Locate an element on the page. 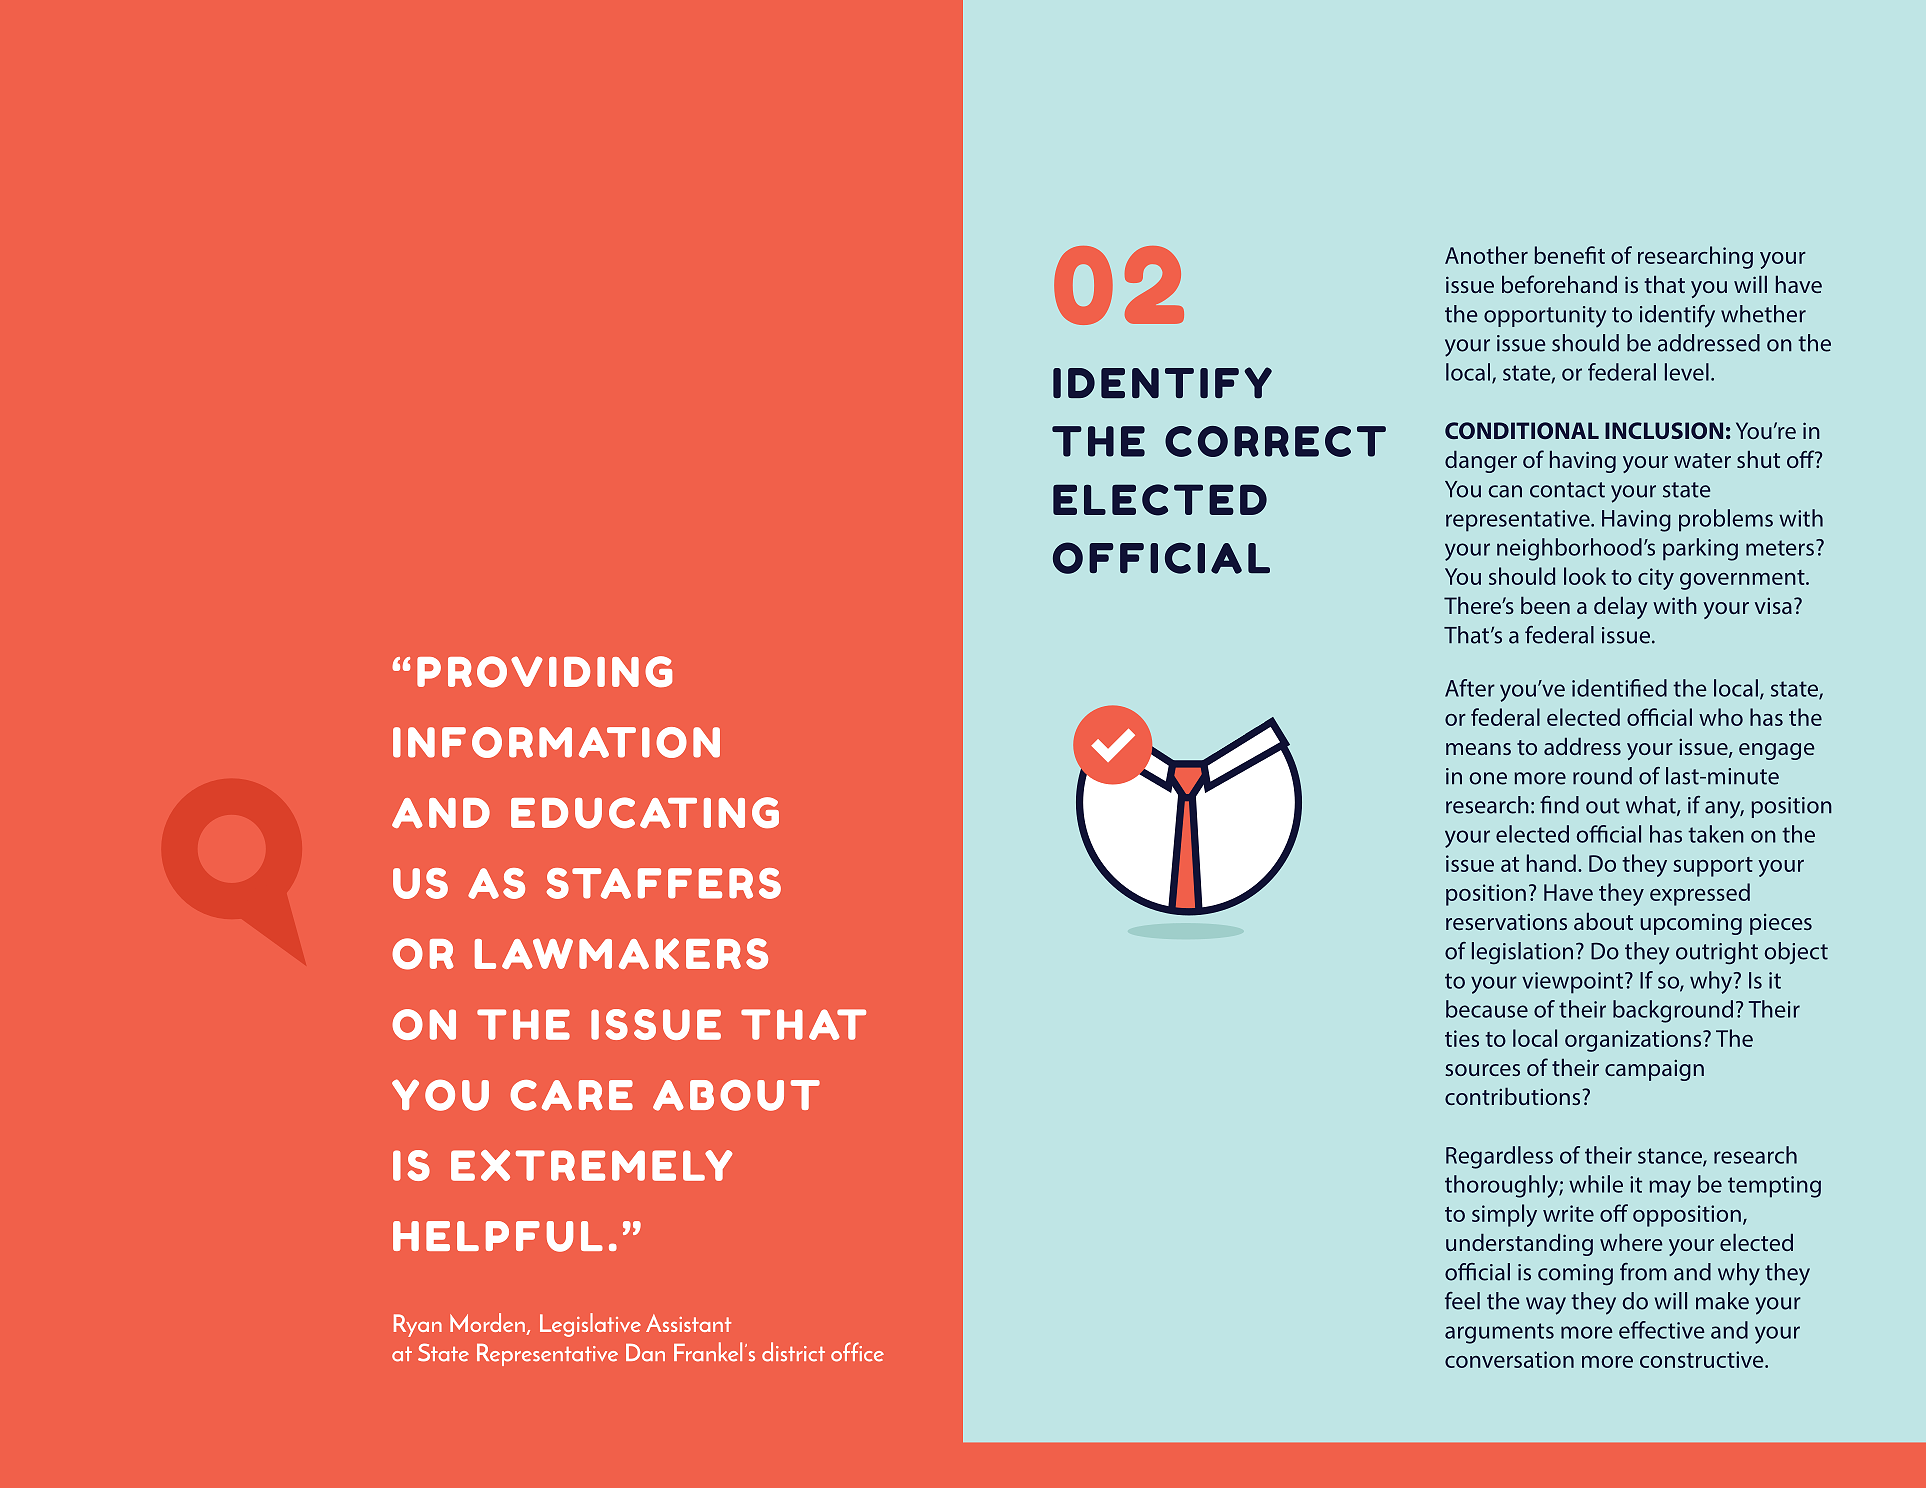  constructive is located at coordinates (1703, 1359).
